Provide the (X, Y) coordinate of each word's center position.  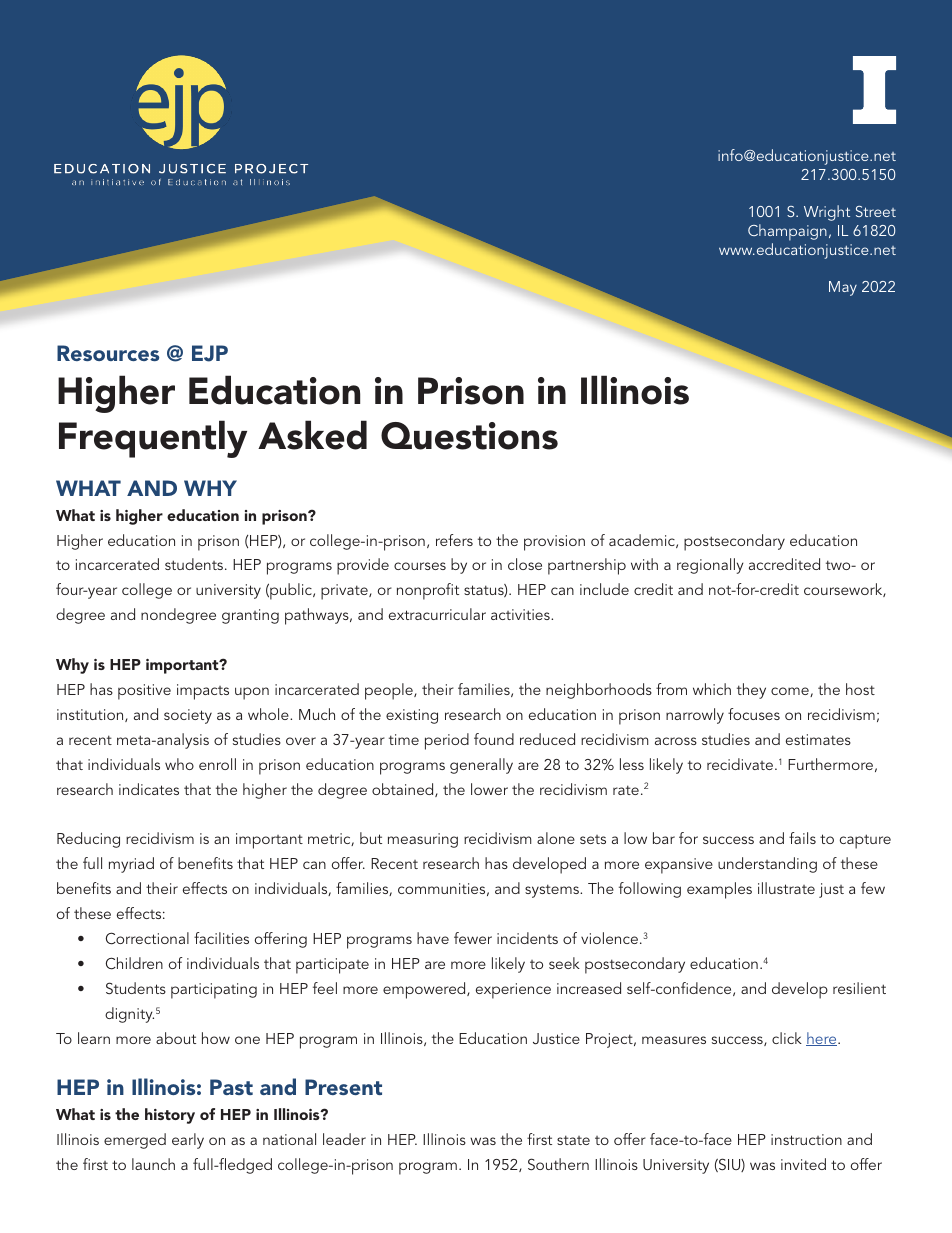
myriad (131, 865)
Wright (827, 213)
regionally (710, 566)
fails (802, 838)
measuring (423, 840)
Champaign (787, 232)
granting (250, 616)
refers (454, 540)
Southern (558, 1164)
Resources (108, 353)
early (188, 1141)
